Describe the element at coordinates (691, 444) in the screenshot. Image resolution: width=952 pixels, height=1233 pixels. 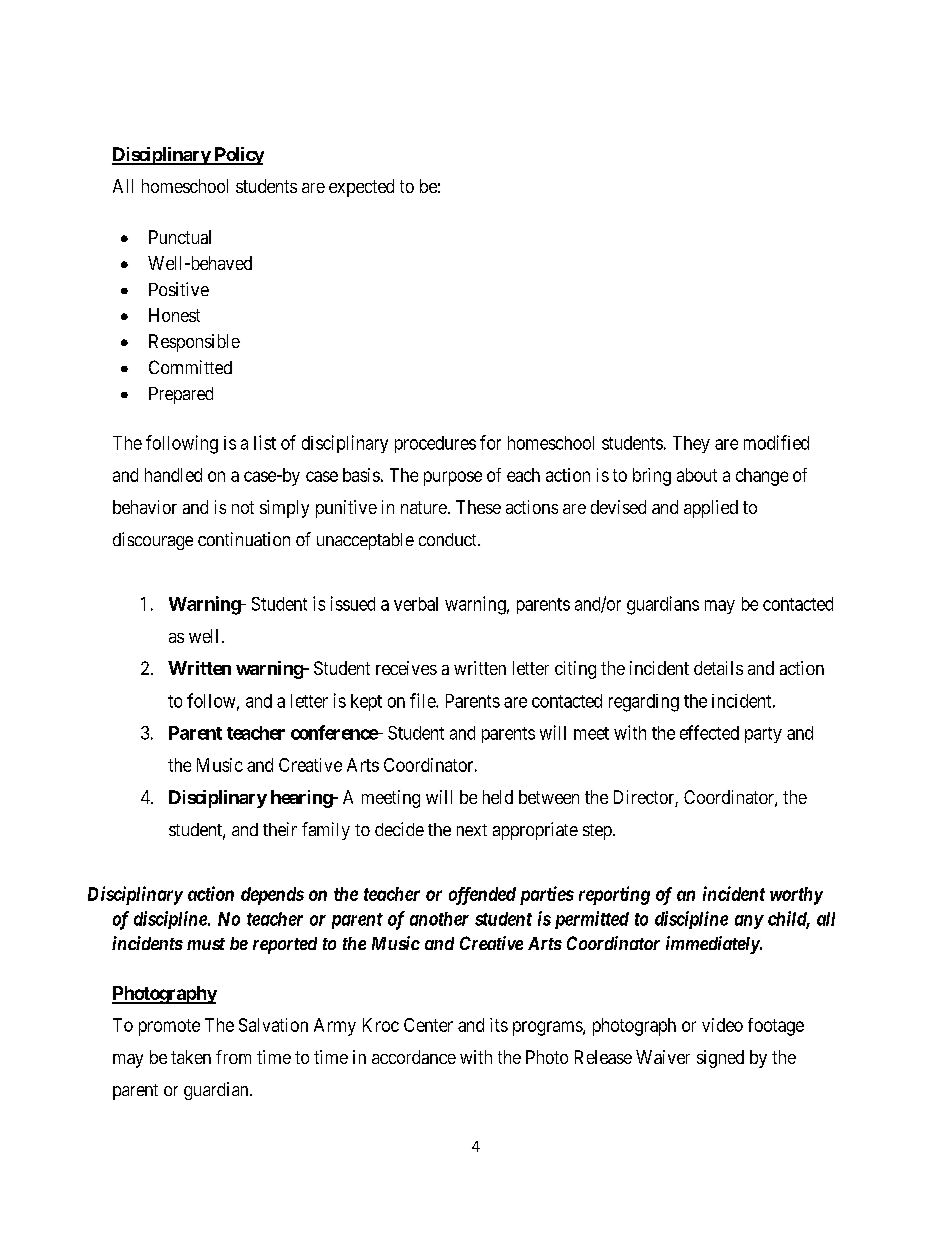
I see `They` at that location.
